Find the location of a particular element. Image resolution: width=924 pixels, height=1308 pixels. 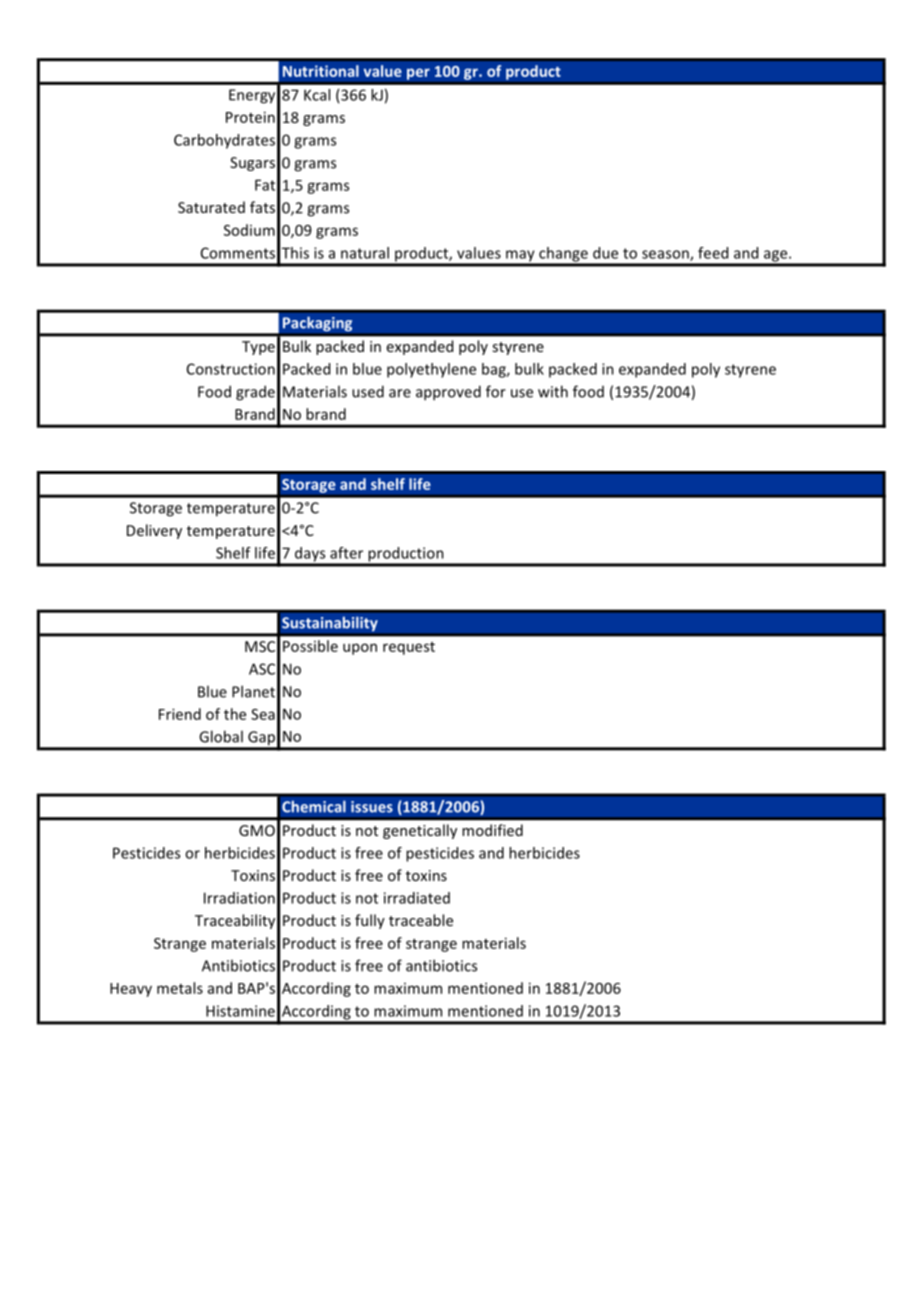

Protein is located at coordinates (250, 117).
